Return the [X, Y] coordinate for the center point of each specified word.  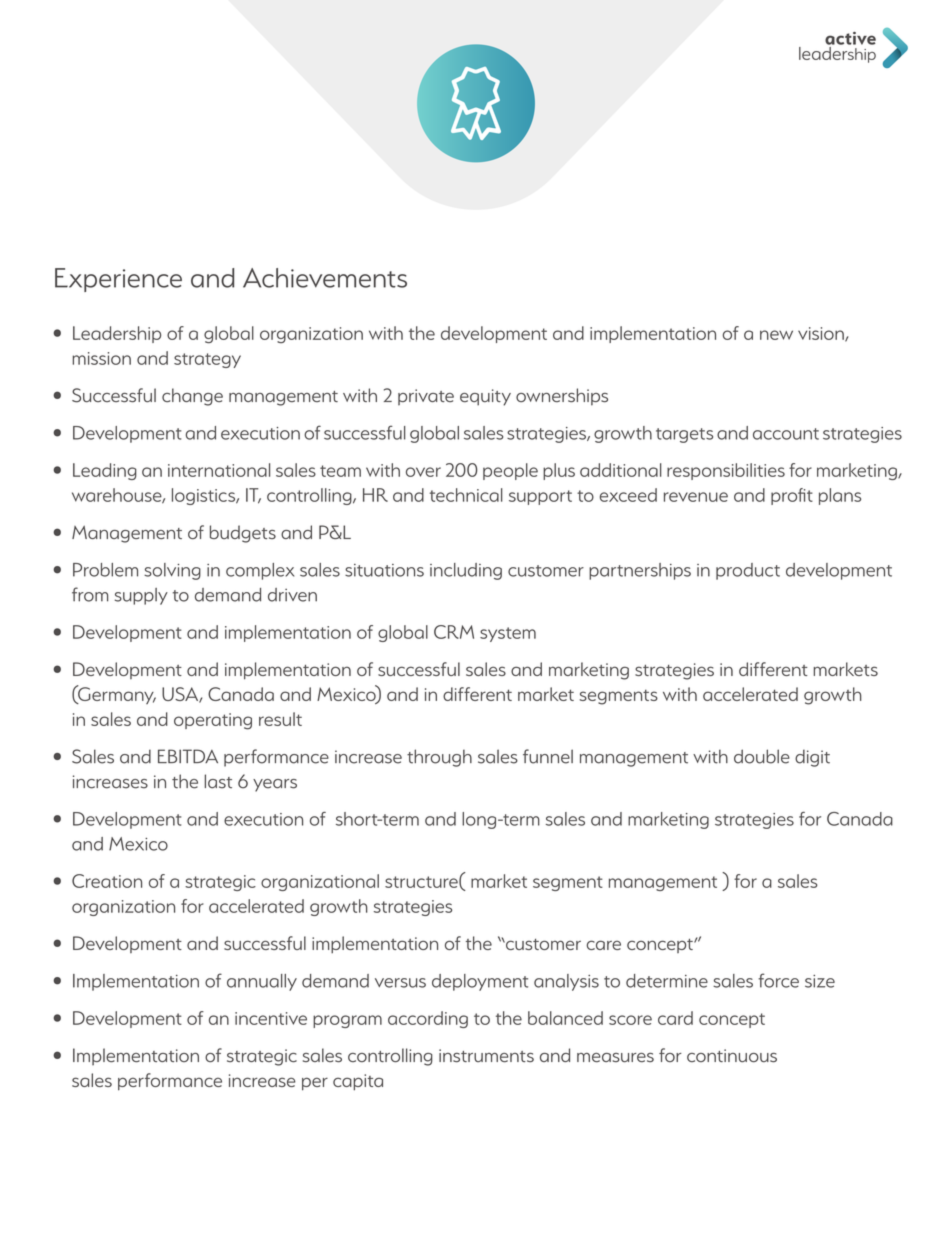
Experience [118, 280]
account [786, 434]
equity [485, 397]
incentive [271, 1018]
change [192, 397]
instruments [486, 1055]
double [762, 756]
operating [213, 721]
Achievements [325, 278]
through [439, 758]
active [850, 38]
